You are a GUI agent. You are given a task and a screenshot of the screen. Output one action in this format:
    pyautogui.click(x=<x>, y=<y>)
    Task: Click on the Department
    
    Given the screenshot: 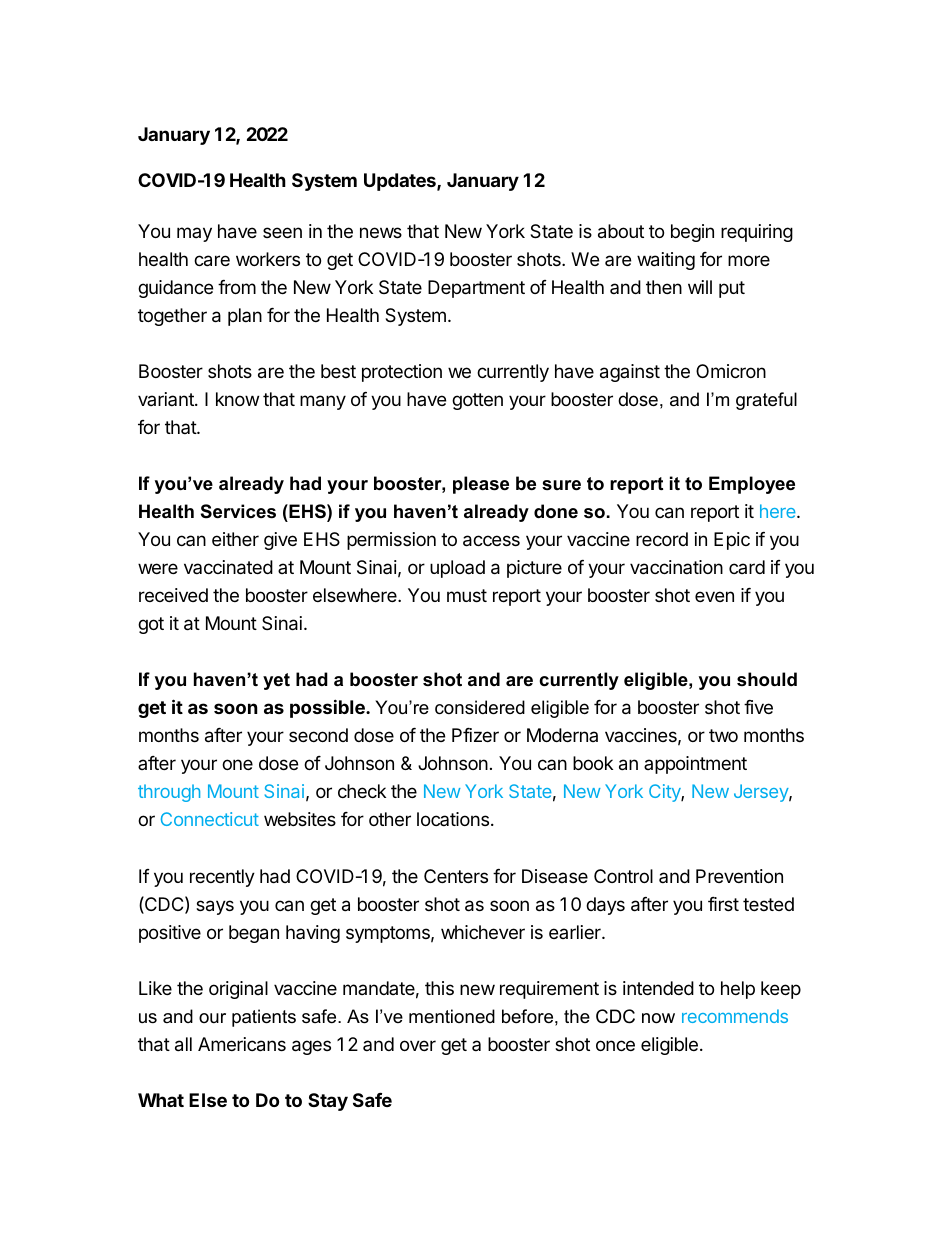 What is the action you would take?
    pyautogui.click(x=476, y=289)
